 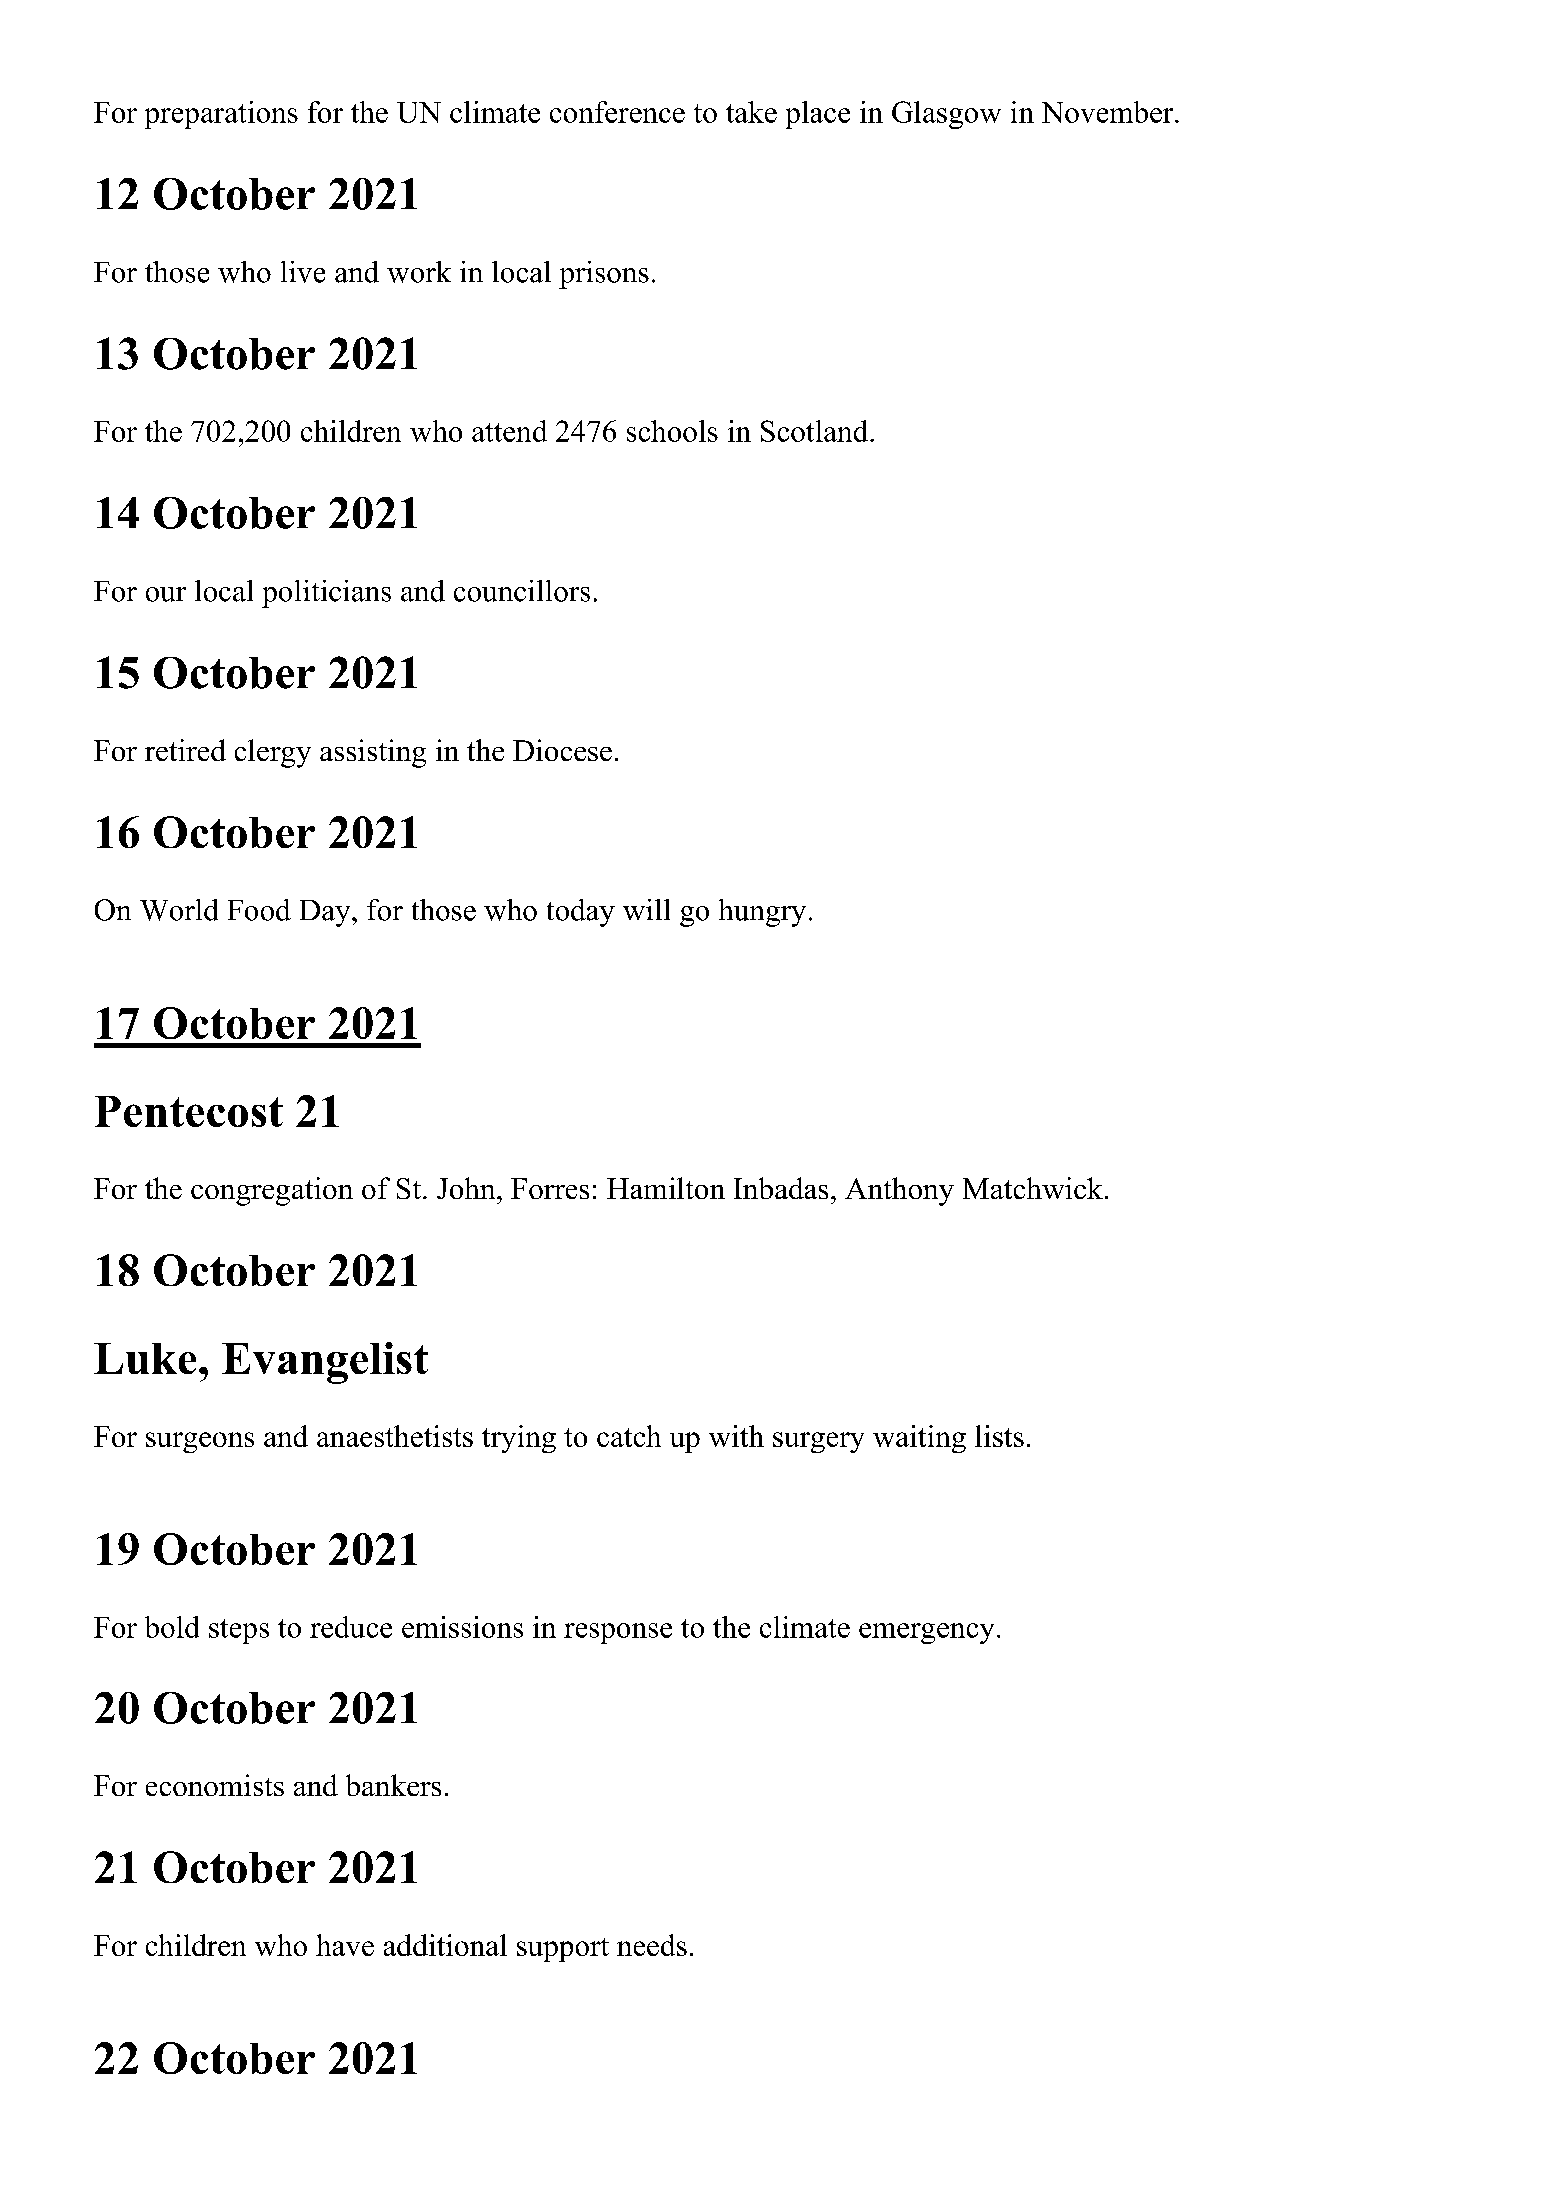 I want to click on conference, so click(x=617, y=112).
